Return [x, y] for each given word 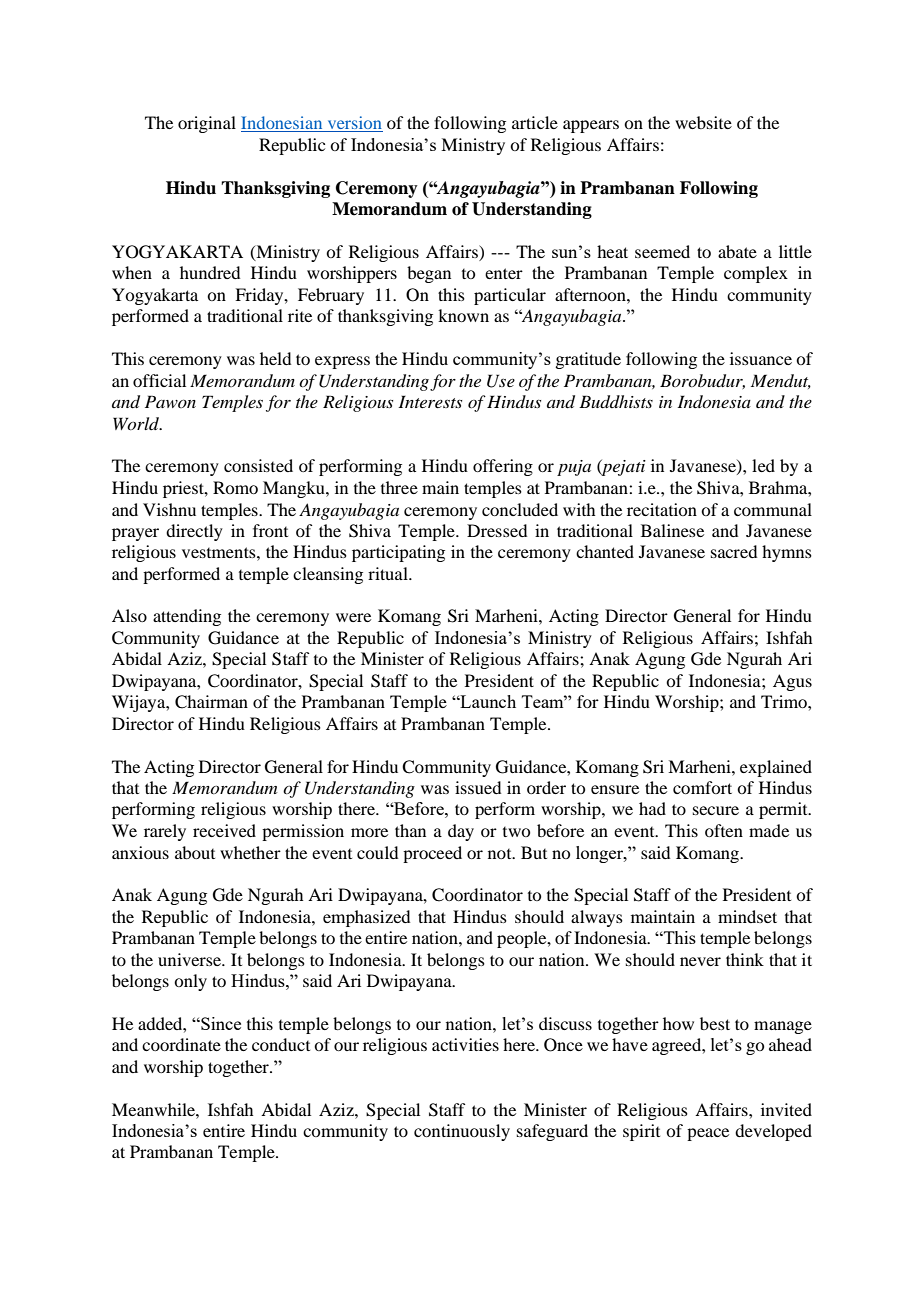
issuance [761, 358]
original [207, 124]
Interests [430, 401]
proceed [432, 854]
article [535, 122]
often [724, 830]
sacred [734, 551]
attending [187, 617]
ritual [389, 573]
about [195, 852]
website [703, 122]
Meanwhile [154, 1109]
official [159, 380]
